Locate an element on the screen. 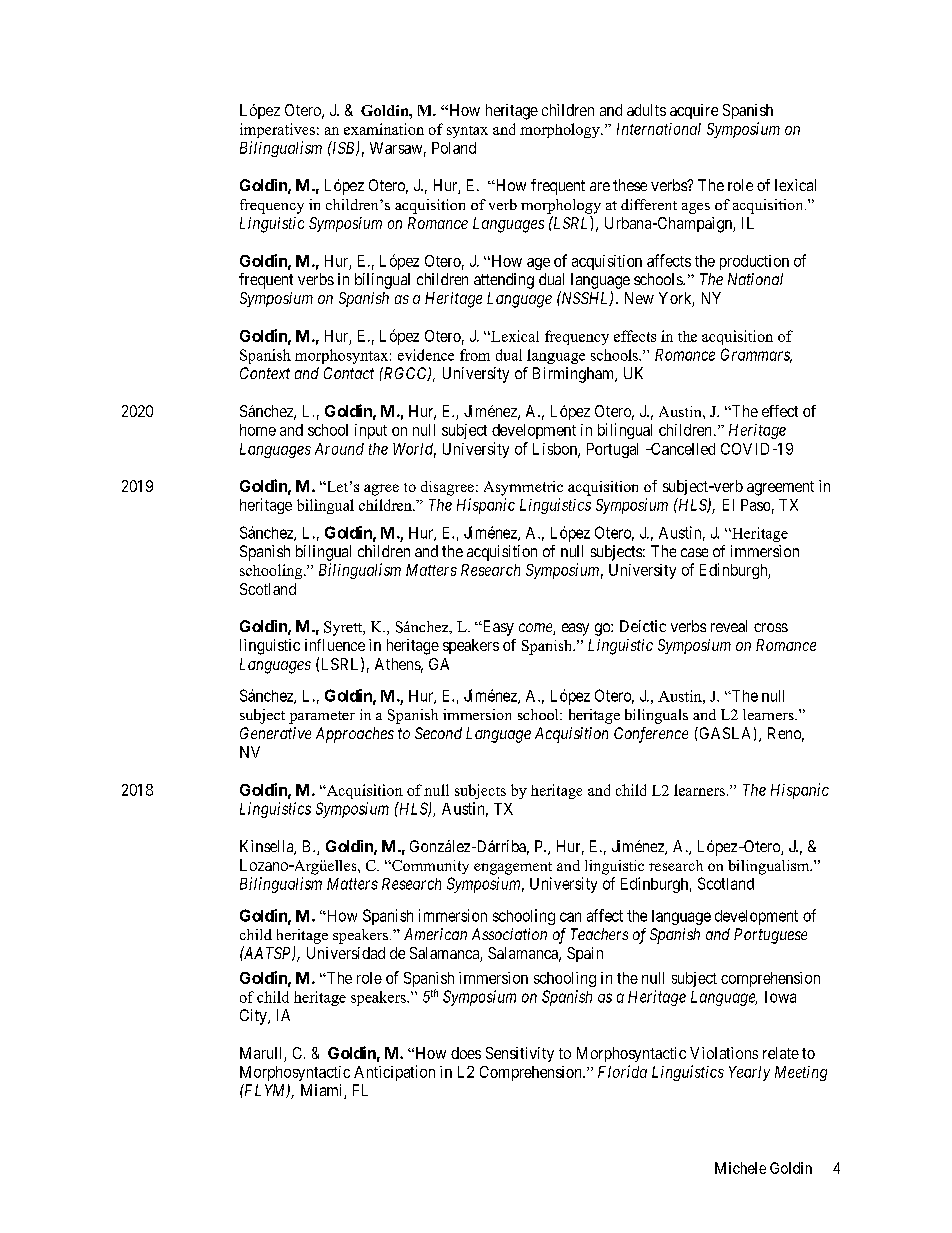  Miami is located at coordinates (323, 1091).
